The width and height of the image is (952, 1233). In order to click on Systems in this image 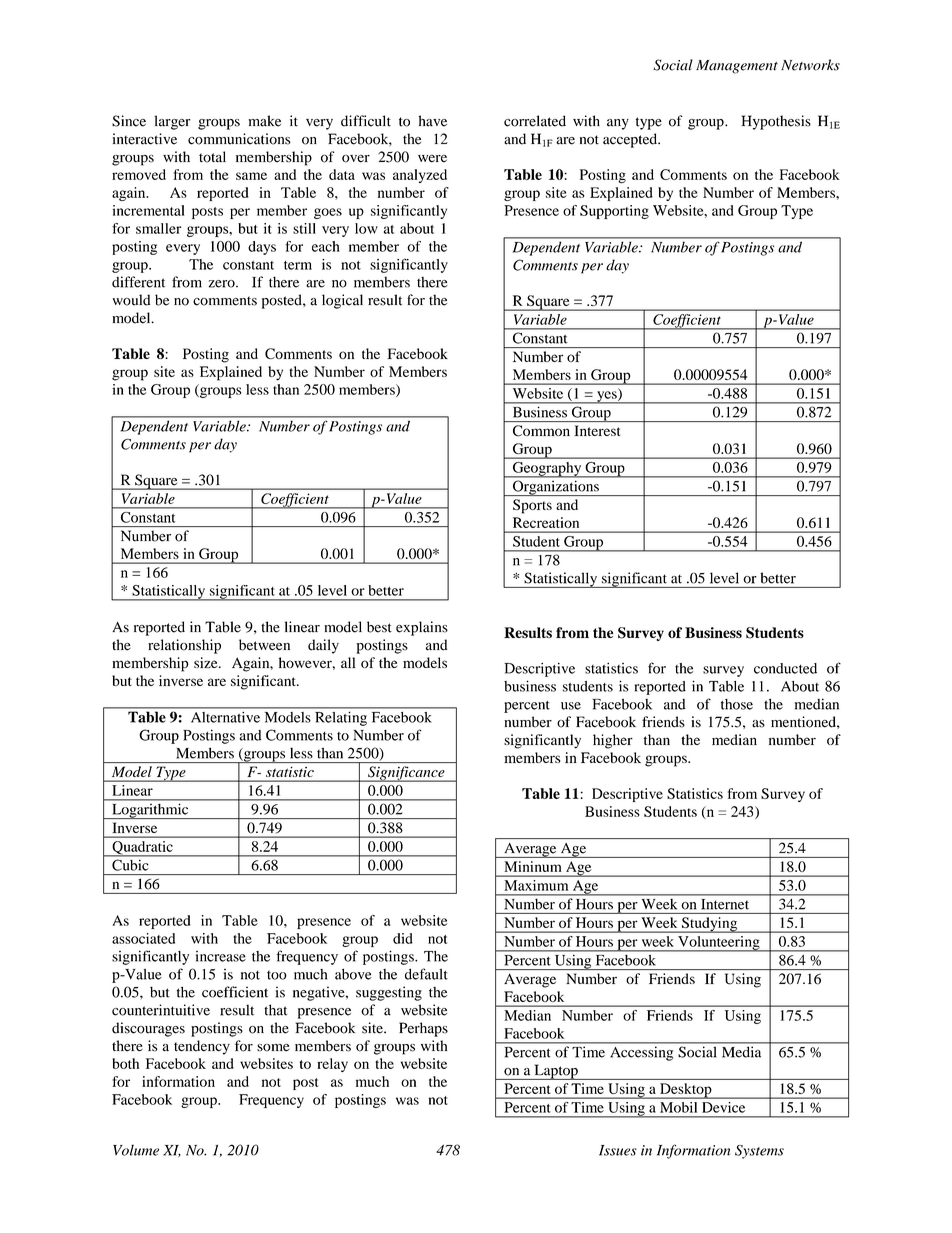, I will do `click(759, 1152)`.
